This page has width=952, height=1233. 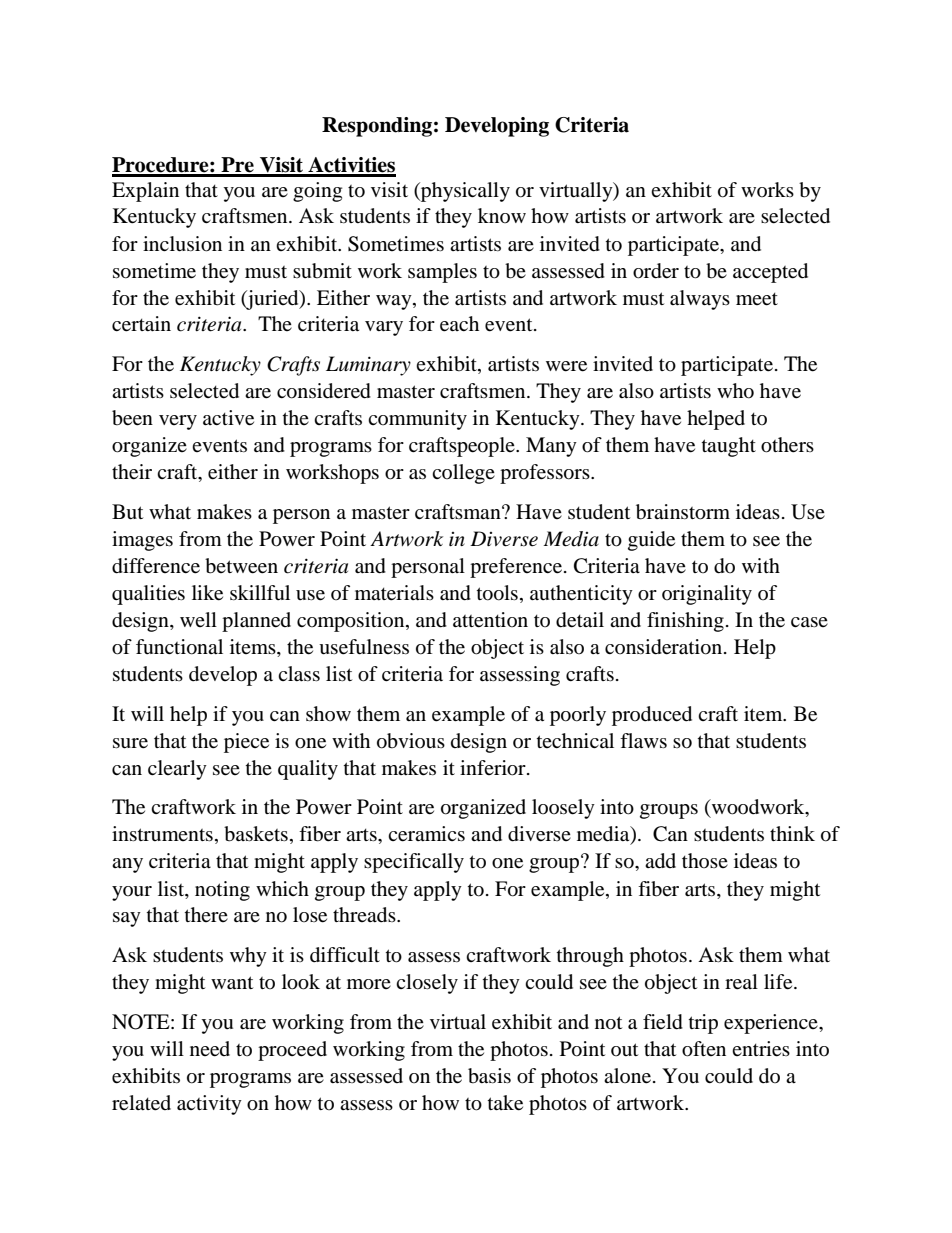 I want to click on those, so click(x=705, y=860).
